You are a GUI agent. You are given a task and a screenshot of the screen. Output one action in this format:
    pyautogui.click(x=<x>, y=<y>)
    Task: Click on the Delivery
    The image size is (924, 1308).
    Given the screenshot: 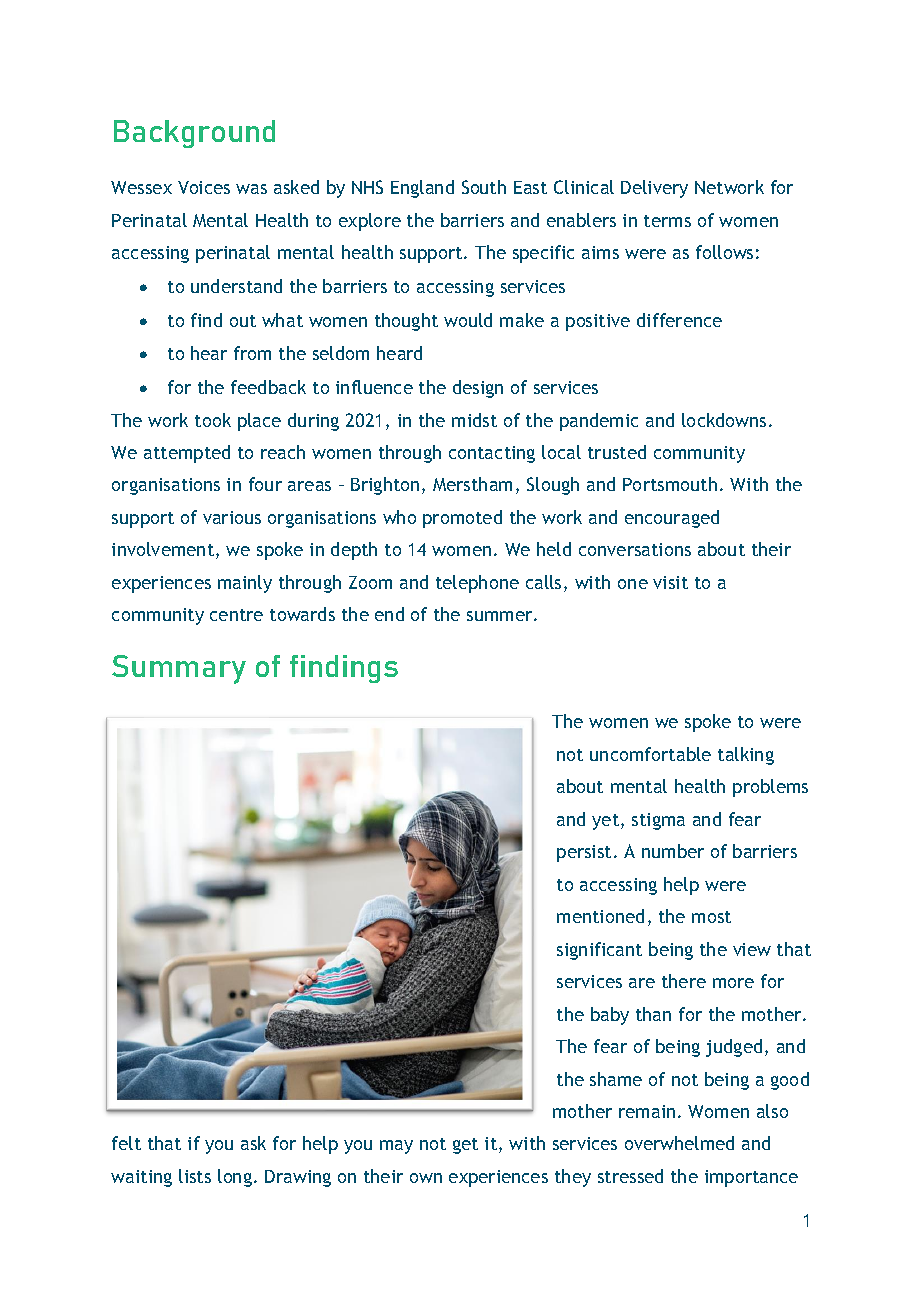 What is the action you would take?
    pyautogui.click(x=654, y=189)
